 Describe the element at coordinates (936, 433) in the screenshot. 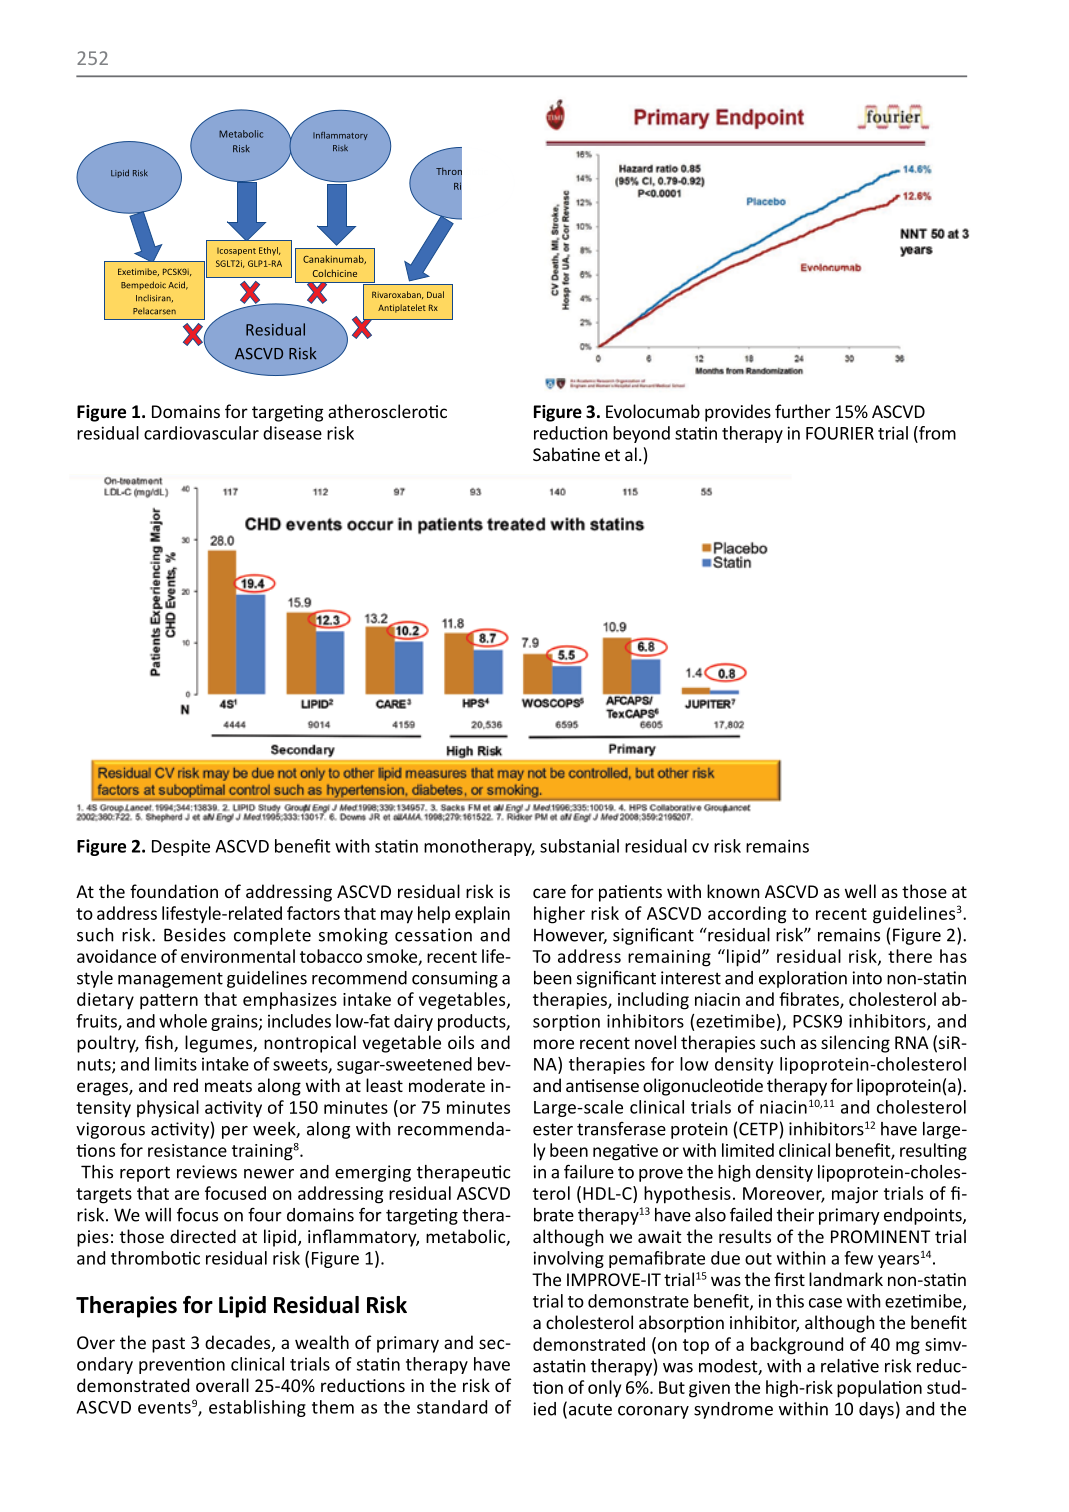

I see `from` at that location.
